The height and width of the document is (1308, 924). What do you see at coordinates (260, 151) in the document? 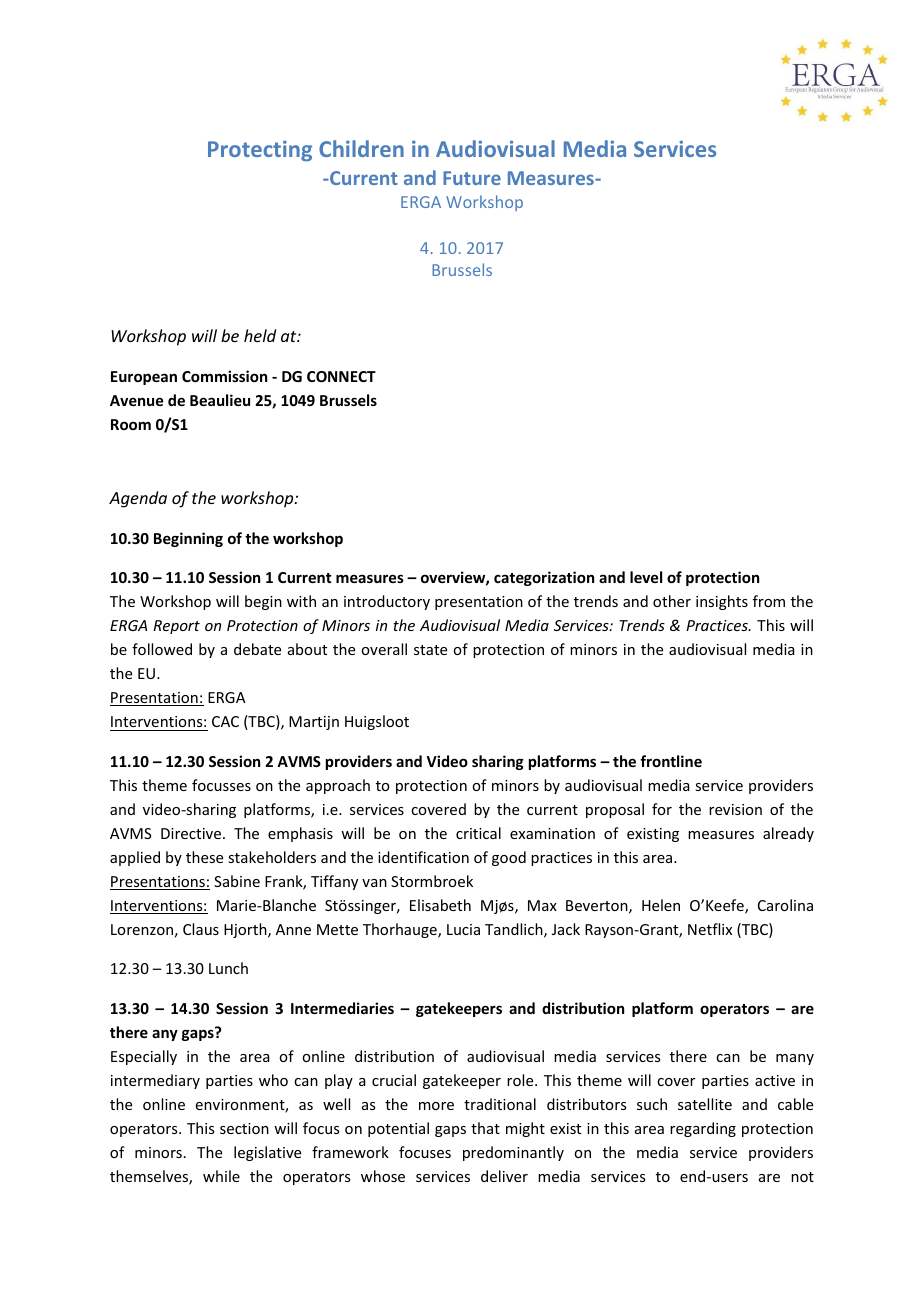
I see `Protecting` at bounding box center [260, 151].
